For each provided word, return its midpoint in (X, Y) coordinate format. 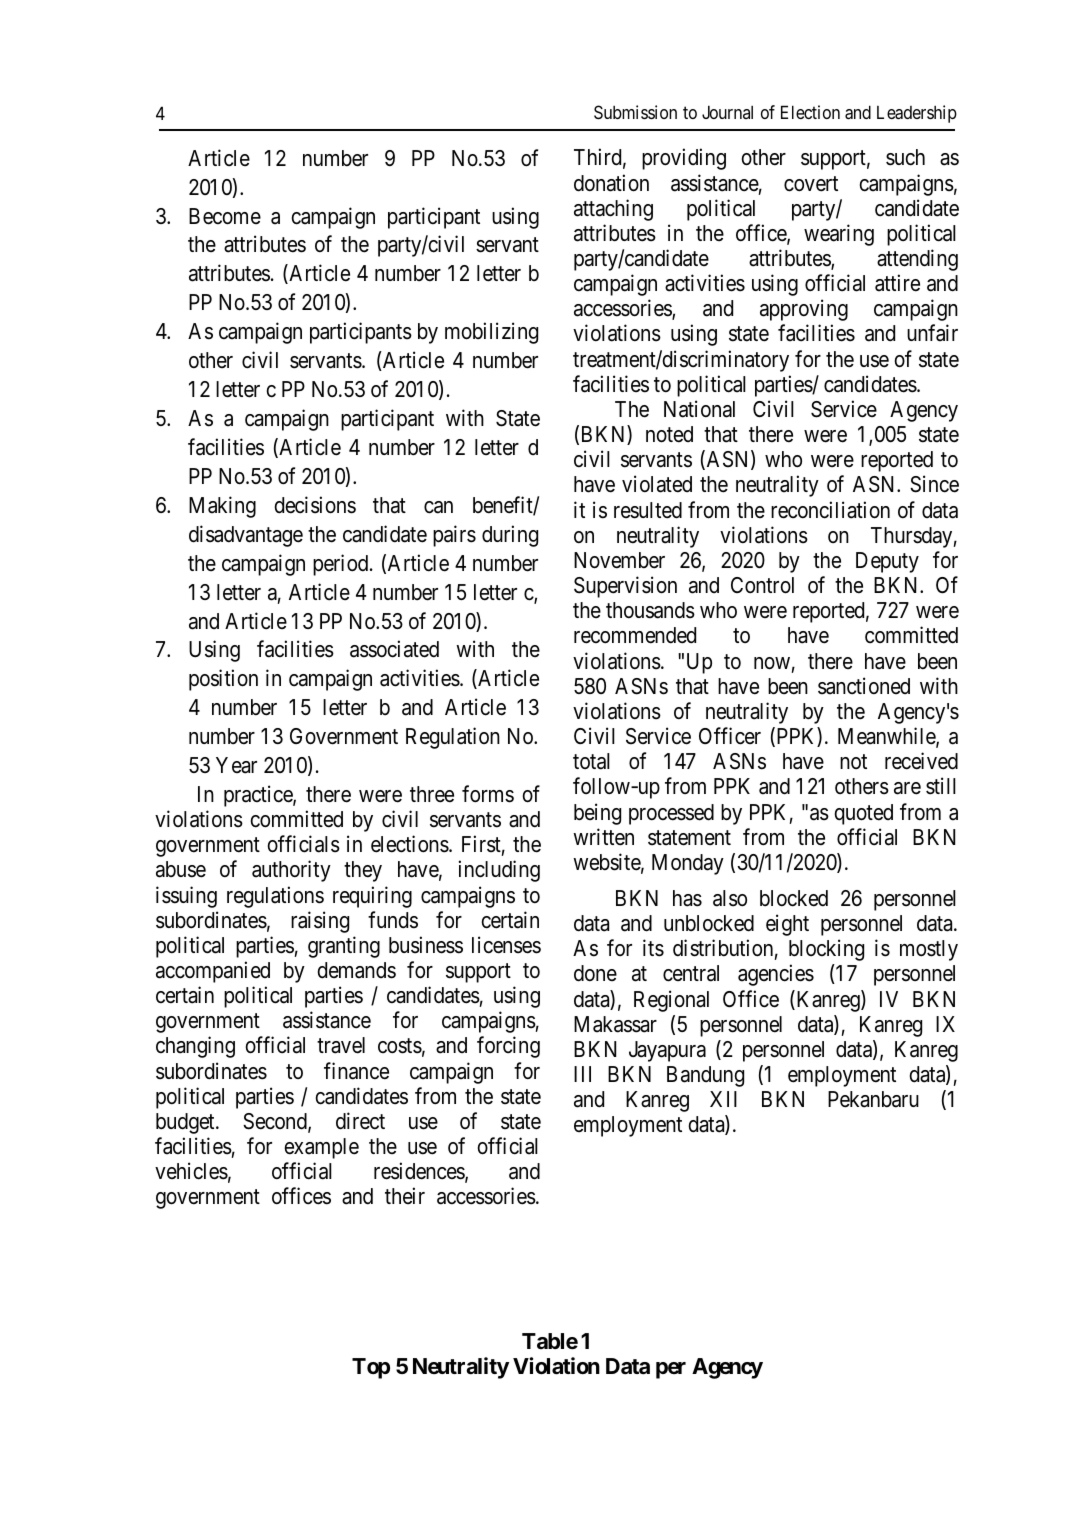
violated (657, 484)
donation (611, 183)
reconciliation (830, 510)
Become (225, 216)
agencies (776, 975)
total (591, 761)
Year (236, 765)
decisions (315, 505)
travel (341, 1045)
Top (371, 1368)
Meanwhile (887, 737)
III (582, 1074)
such (905, 157)
